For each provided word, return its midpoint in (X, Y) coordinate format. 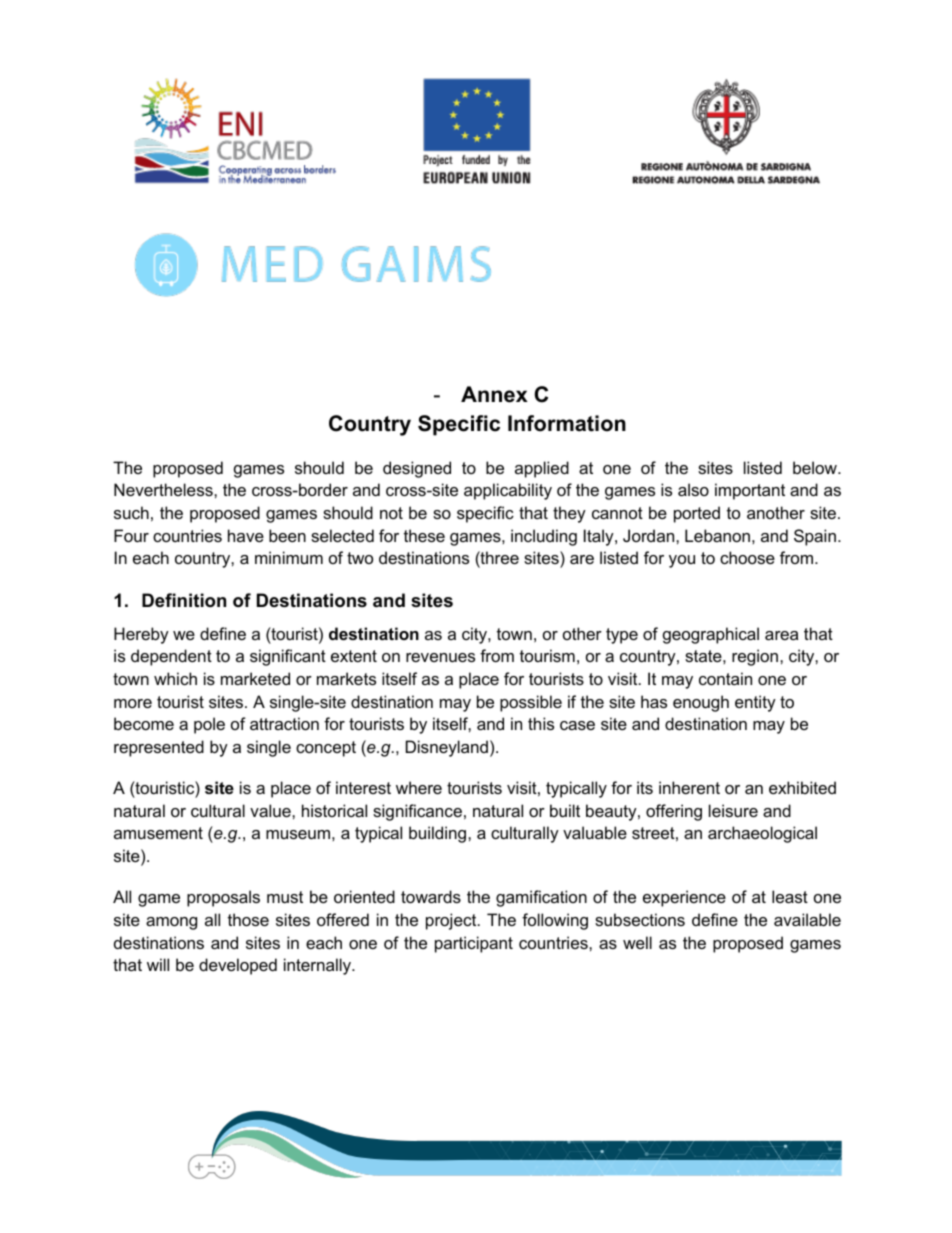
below (816, 467)
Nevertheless (164, 489)
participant (474, 944)
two (360, 558)
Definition (184, 600)
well (637, 942)
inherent (689, 787)
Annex (494, 394)
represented (159, 748)
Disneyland (447, 748)
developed (238, 966)
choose (747, 557)
